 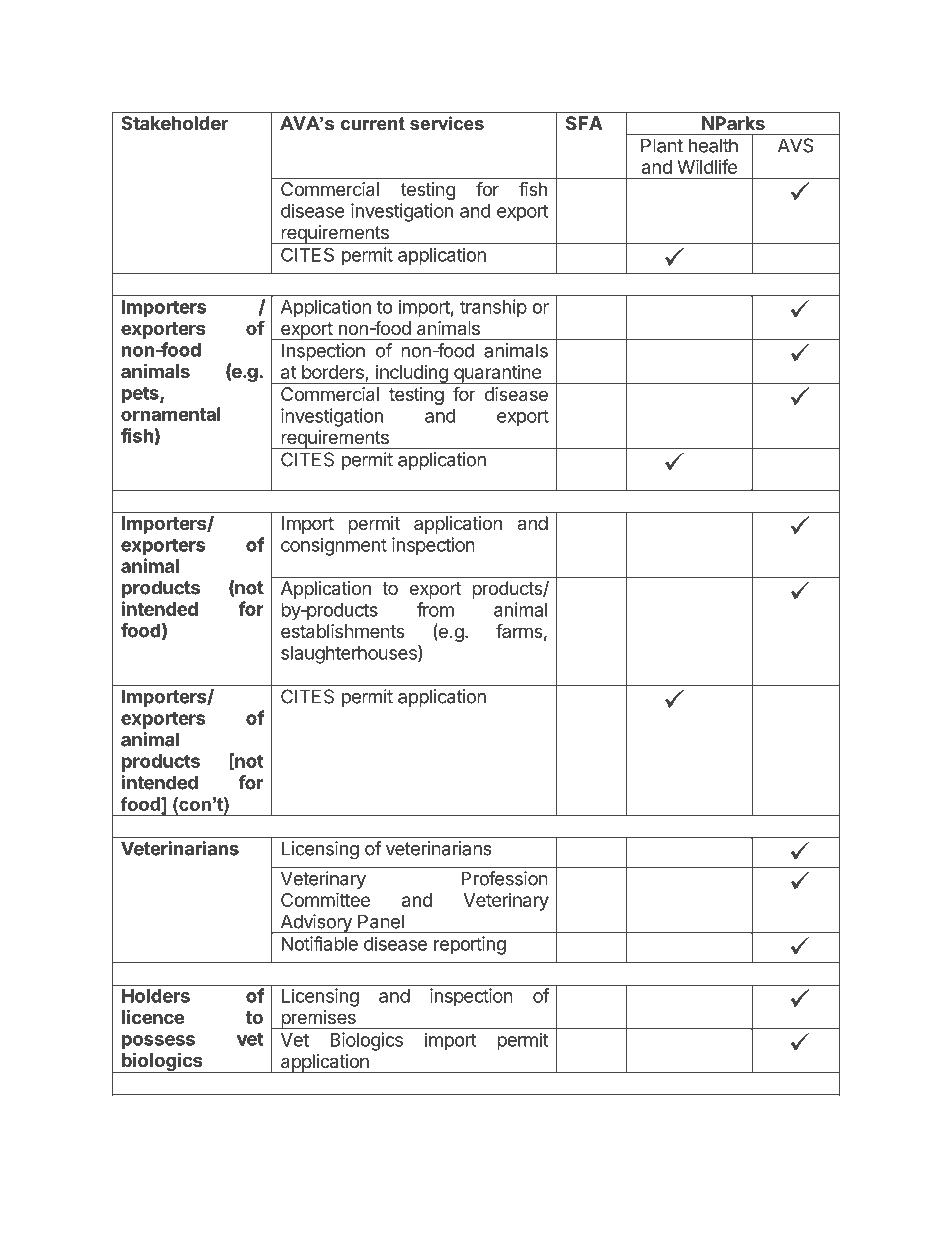 I want to click on consignment, so click(x=334, y=546).
